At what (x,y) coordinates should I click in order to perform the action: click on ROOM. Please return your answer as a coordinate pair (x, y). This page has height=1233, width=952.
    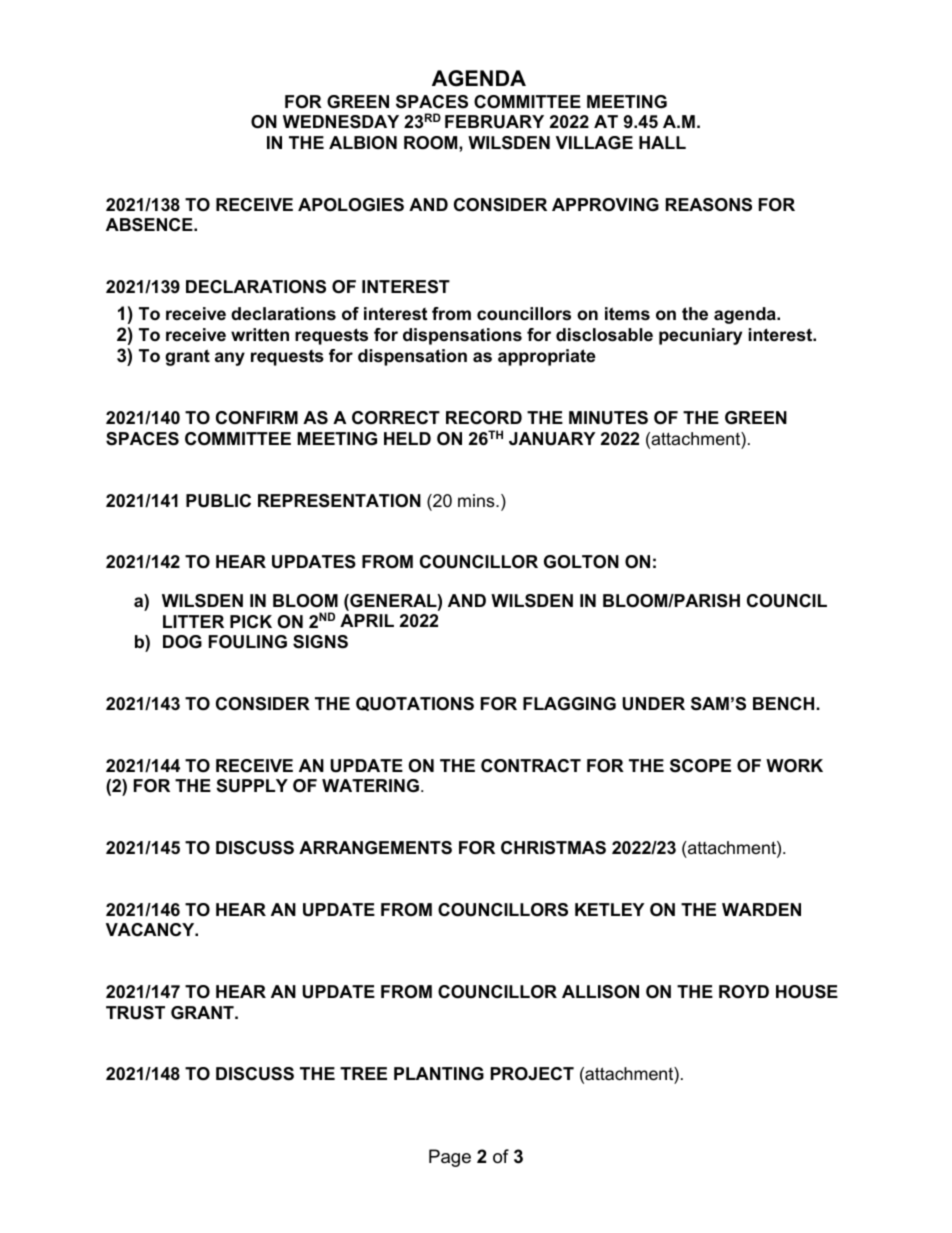
    Looking at the image, I should click on (432, 143).
